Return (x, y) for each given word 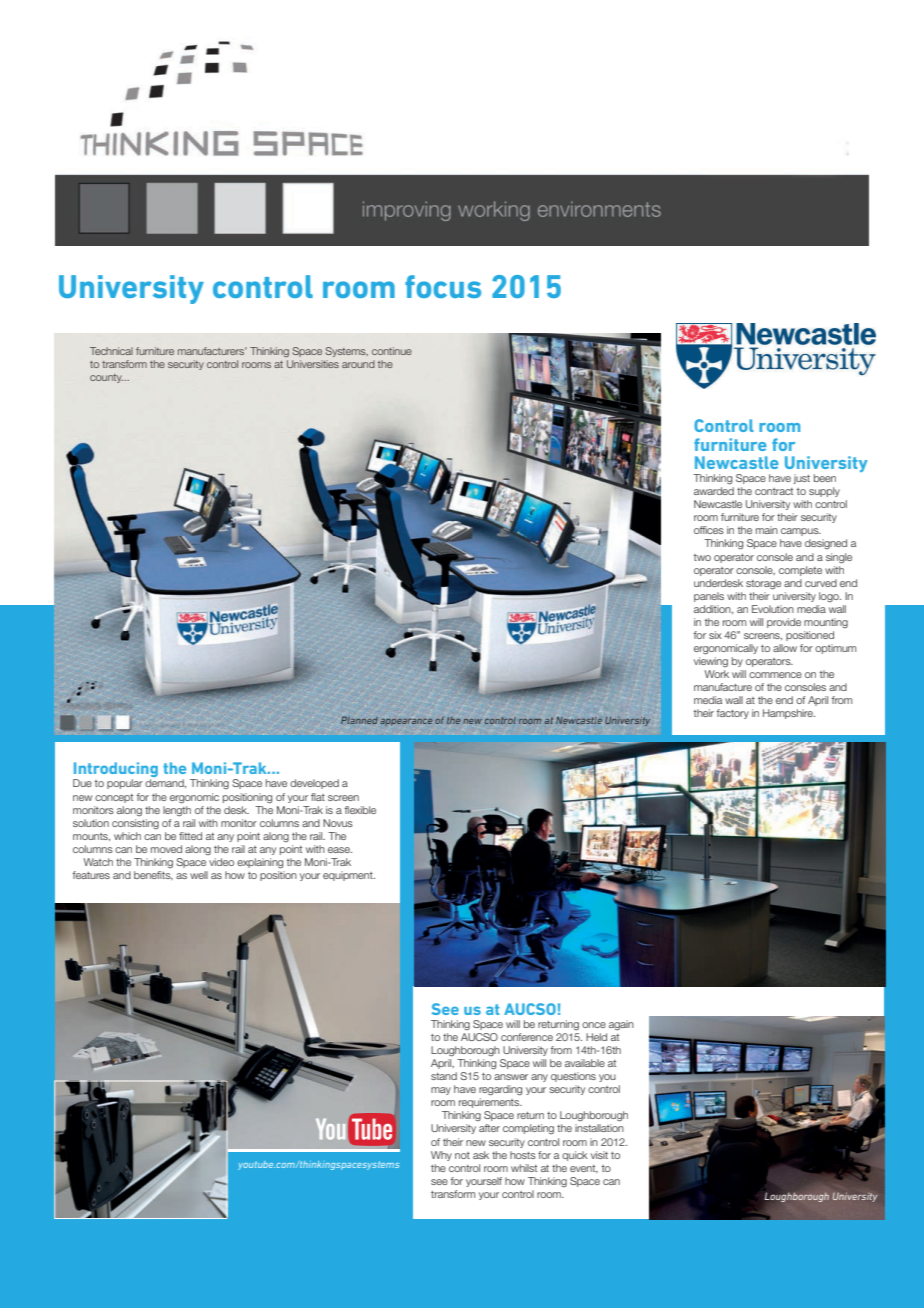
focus (443, 286)
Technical (111, 351)
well (199, 875)
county (106, 378)
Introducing (115, 771)
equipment (349, 876)
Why (441, 1156)
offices (709, 530)
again (621, 1025)
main (767, 530)
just (802, 479)
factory (733, 714)
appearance (406, 722)
